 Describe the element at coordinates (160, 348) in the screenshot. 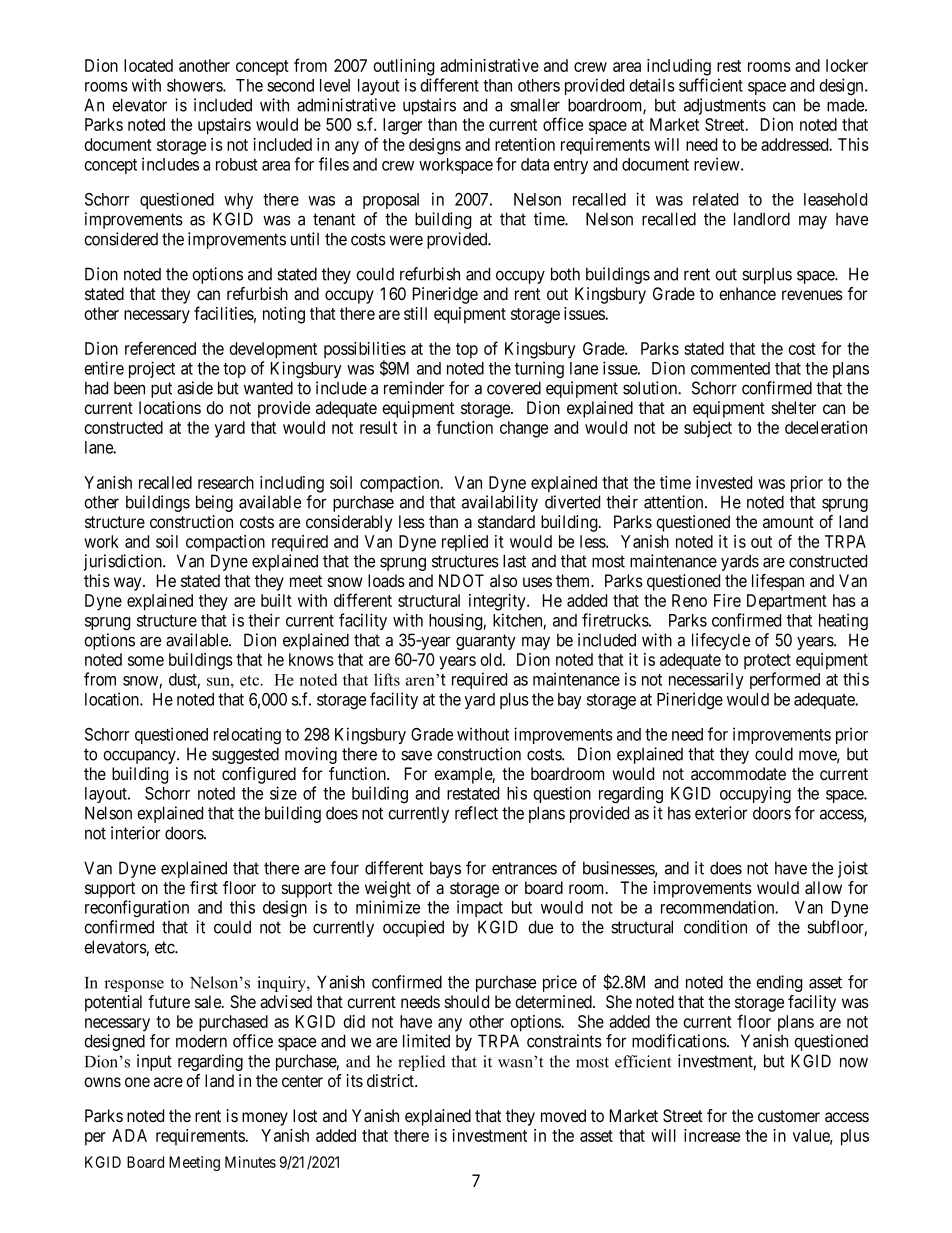

I see `referenced` at that location.
